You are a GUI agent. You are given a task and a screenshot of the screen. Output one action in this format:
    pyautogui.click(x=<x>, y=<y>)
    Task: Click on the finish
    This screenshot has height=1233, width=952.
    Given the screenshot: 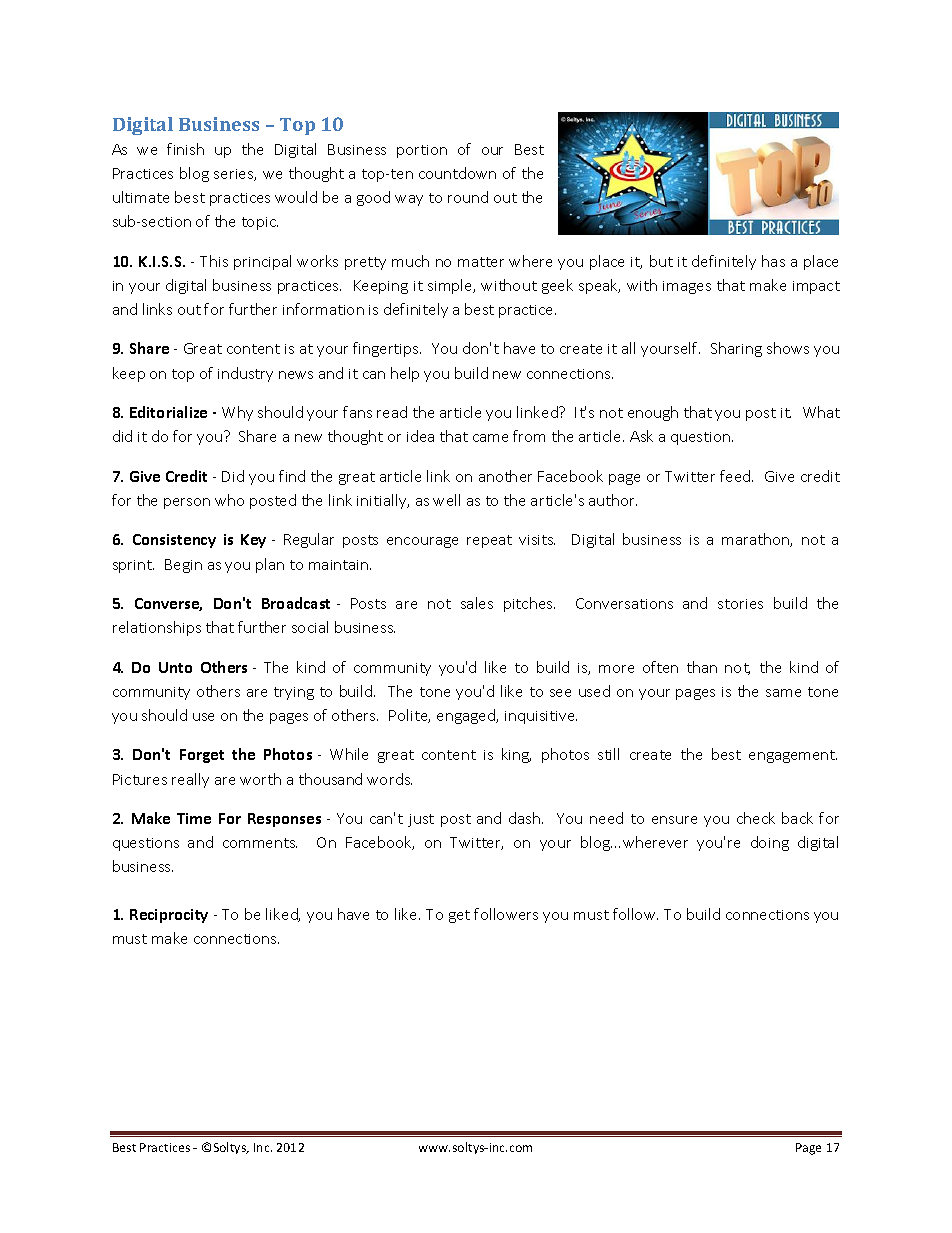 What is the action you would take?
    pyautogui.click(x=185, y=149)
